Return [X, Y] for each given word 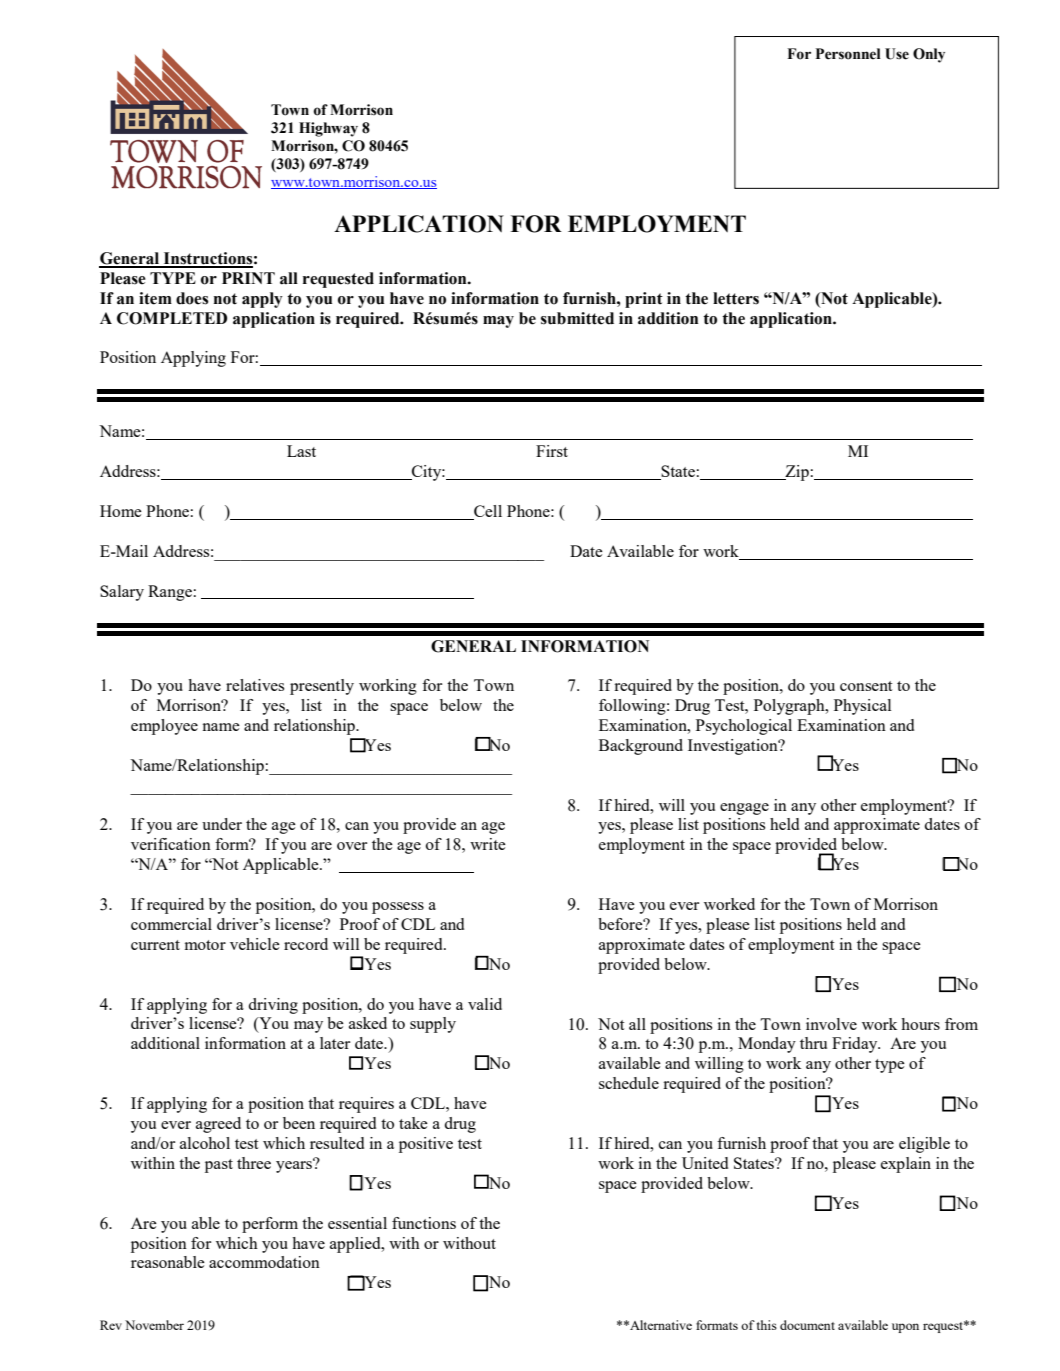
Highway [328, 129]
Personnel [848, 54]
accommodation [264, 1262]
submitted [577, 318]
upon [905, 1328]
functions [424, 1223]
